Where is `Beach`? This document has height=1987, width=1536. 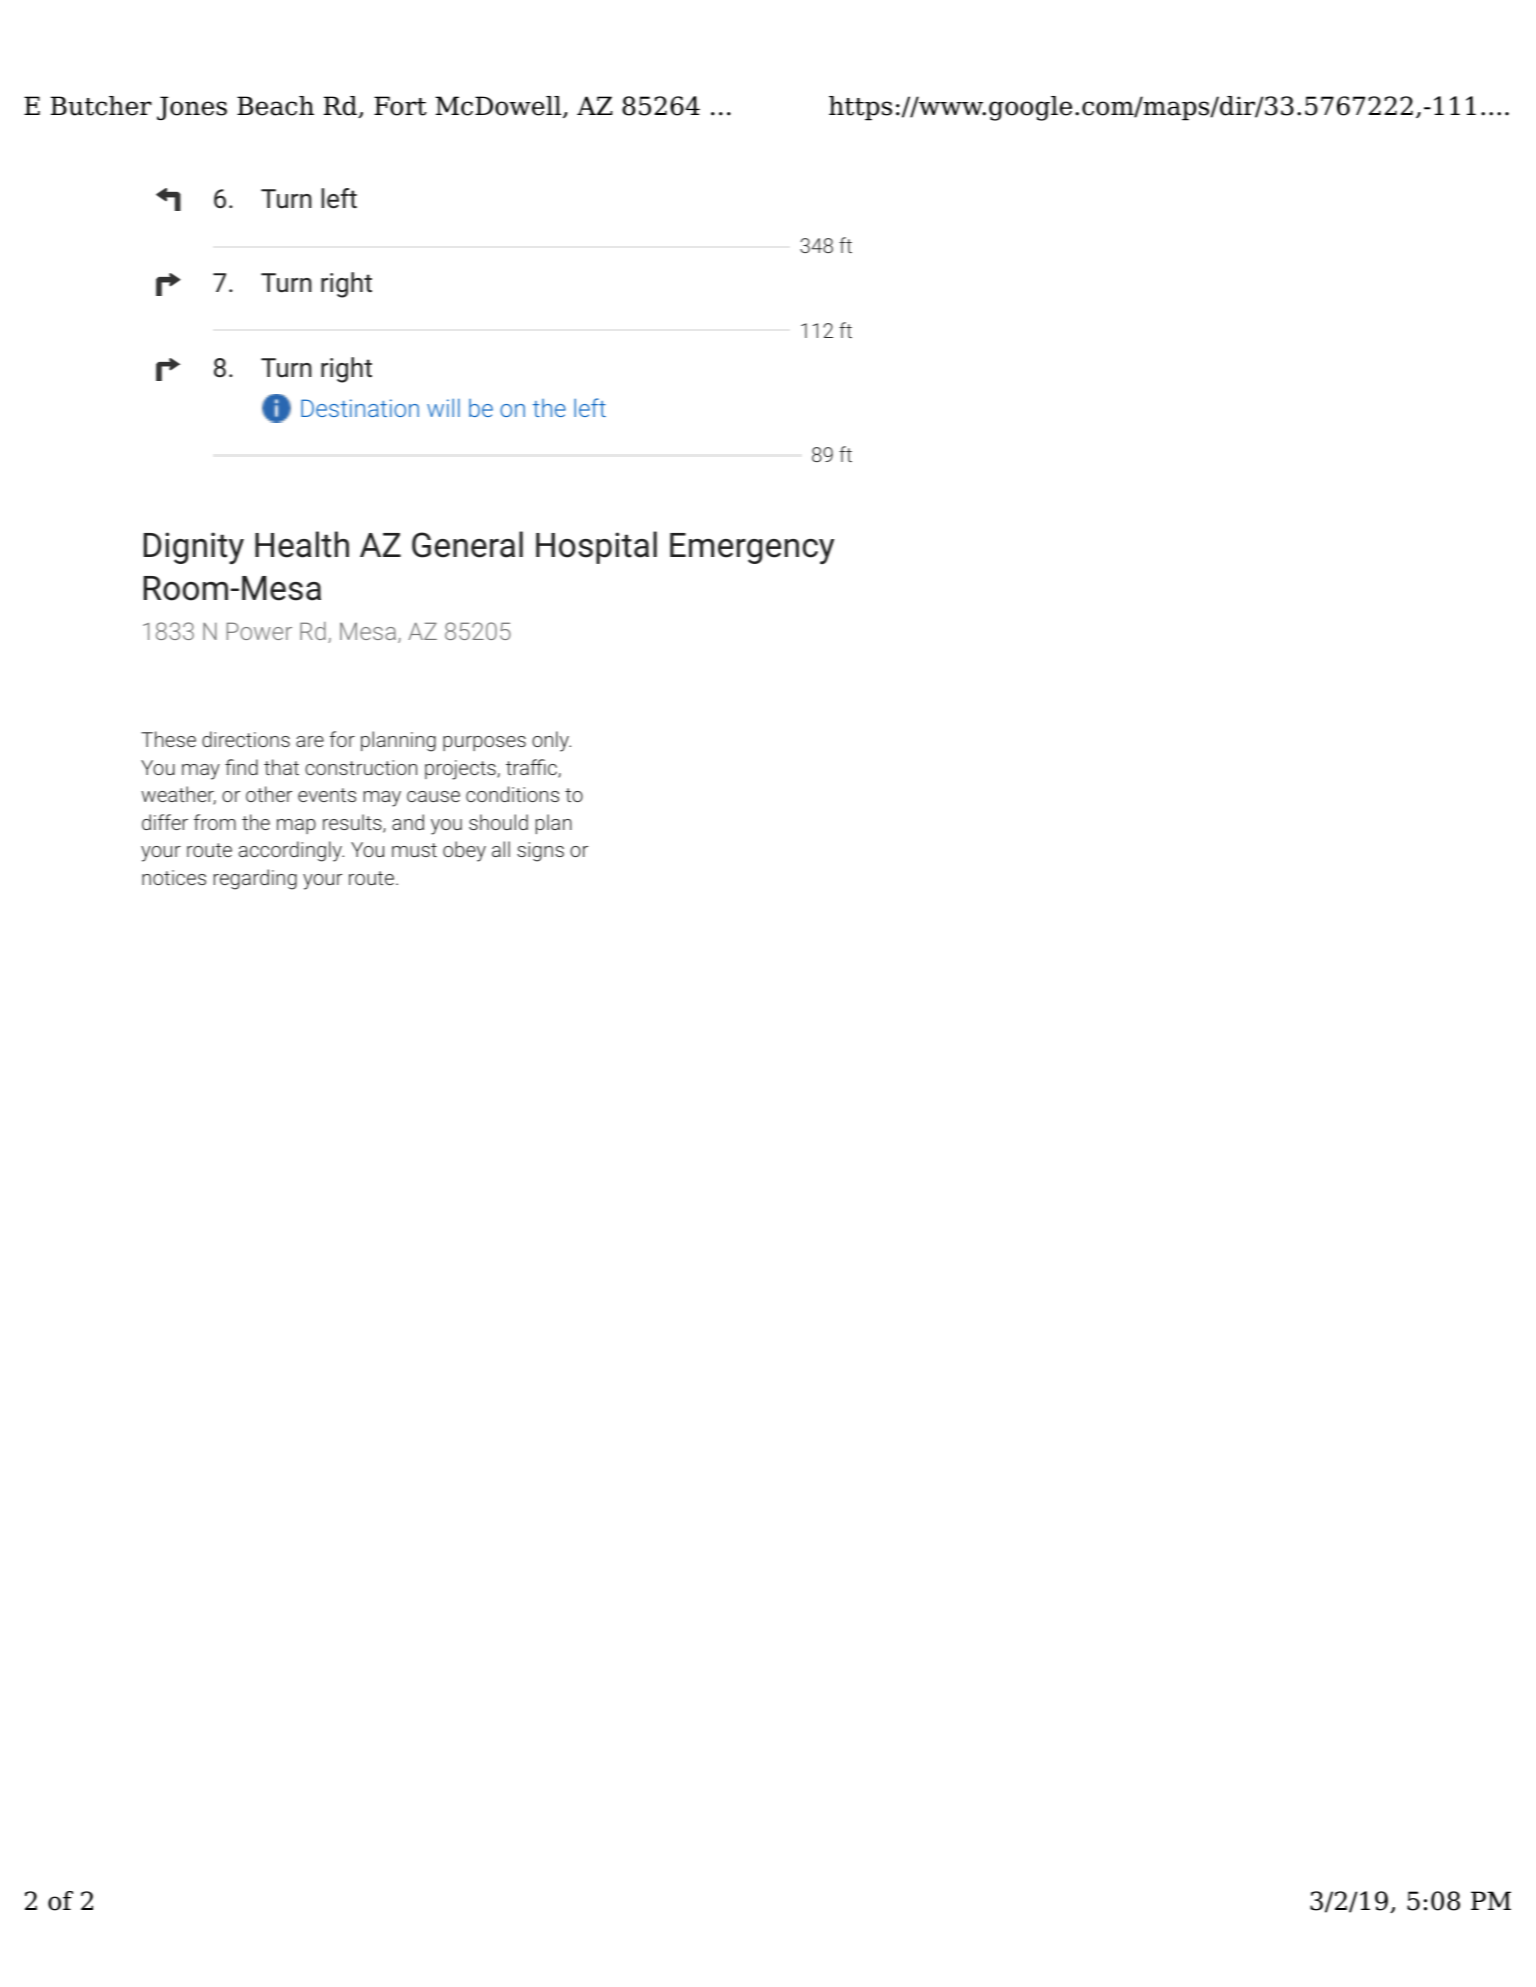
Beach is located at coordinates (275, 106).
